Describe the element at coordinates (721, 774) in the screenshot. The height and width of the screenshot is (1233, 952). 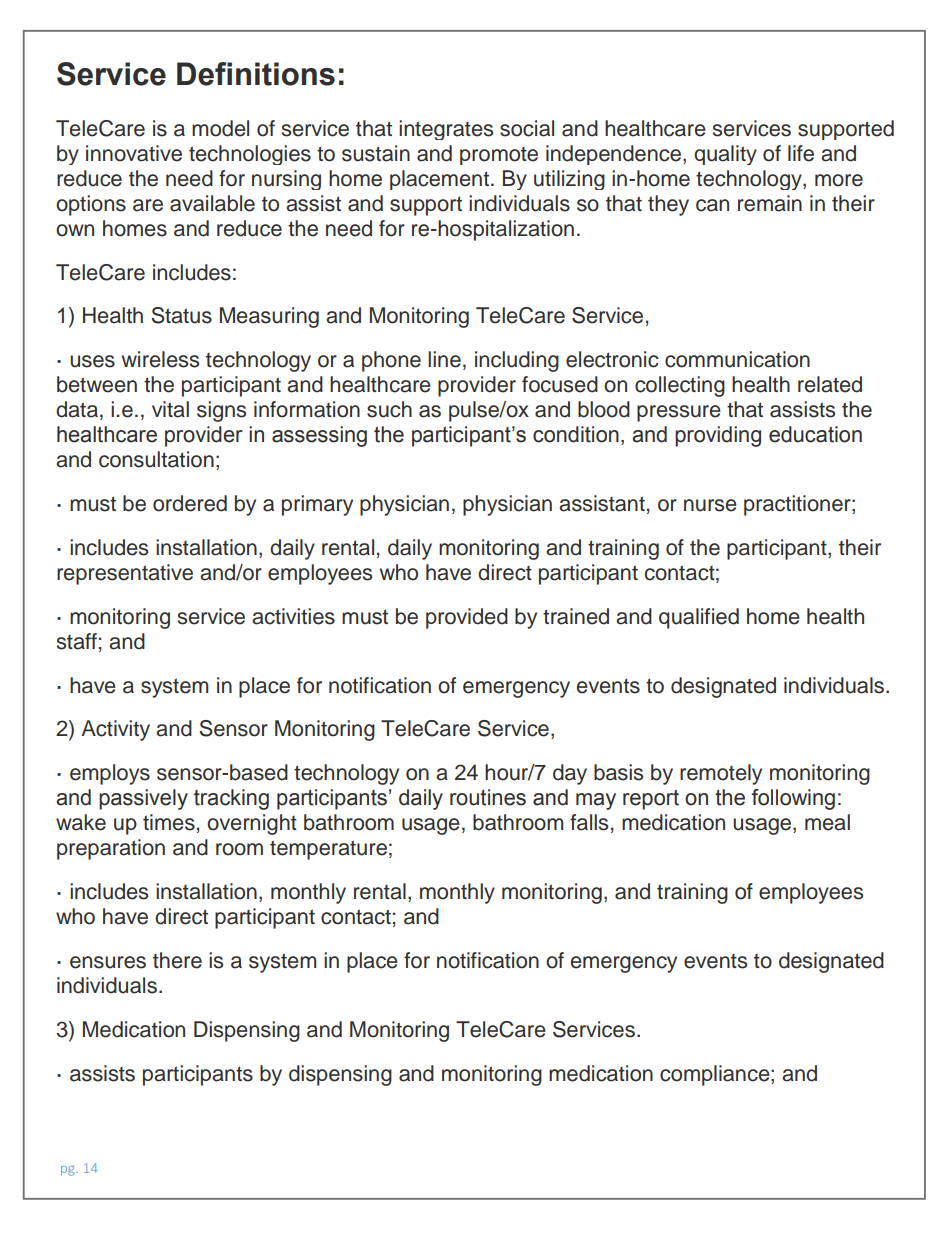
I see `remotely` at that location.
